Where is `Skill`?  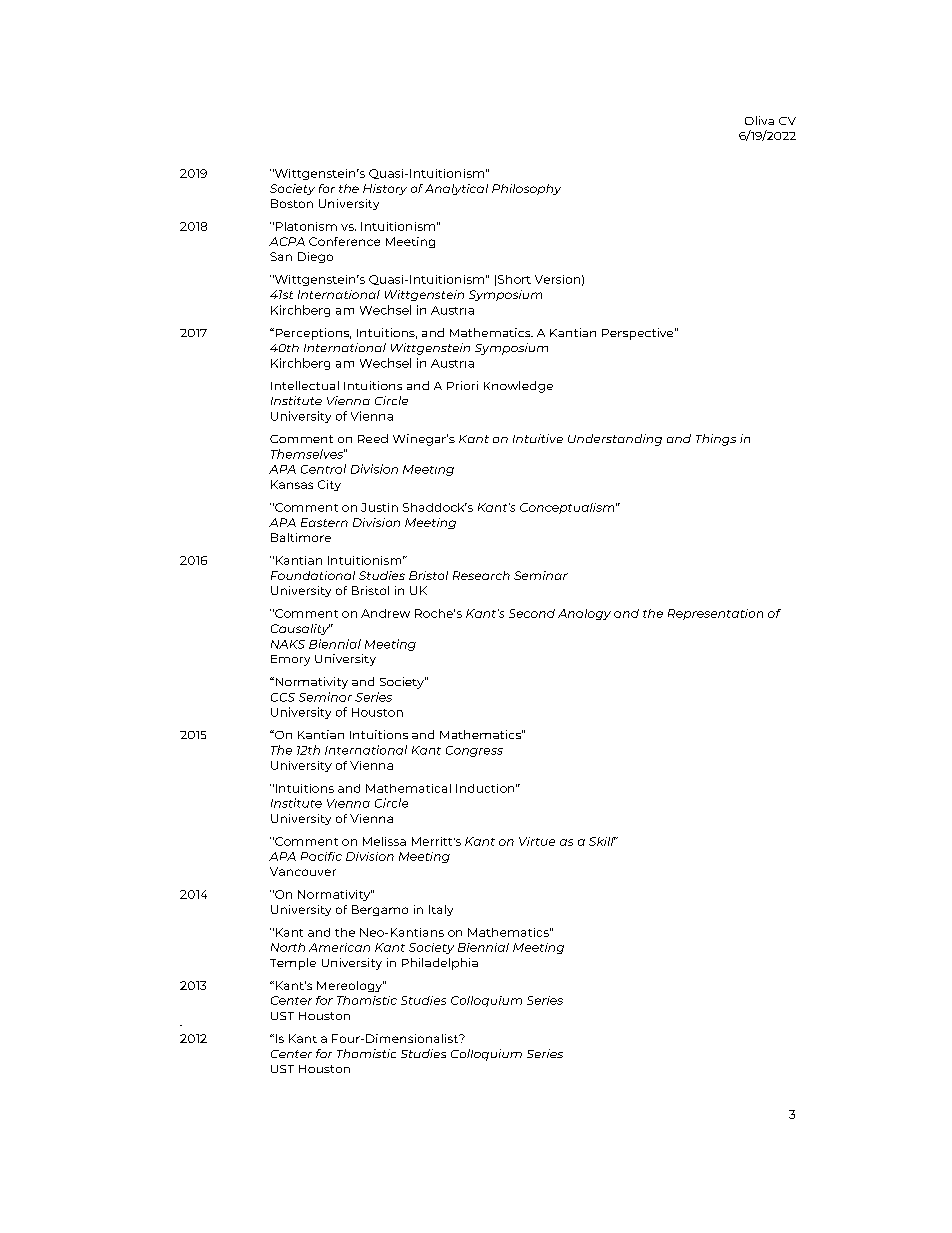
Skill is located at coordinates (602, 841).
